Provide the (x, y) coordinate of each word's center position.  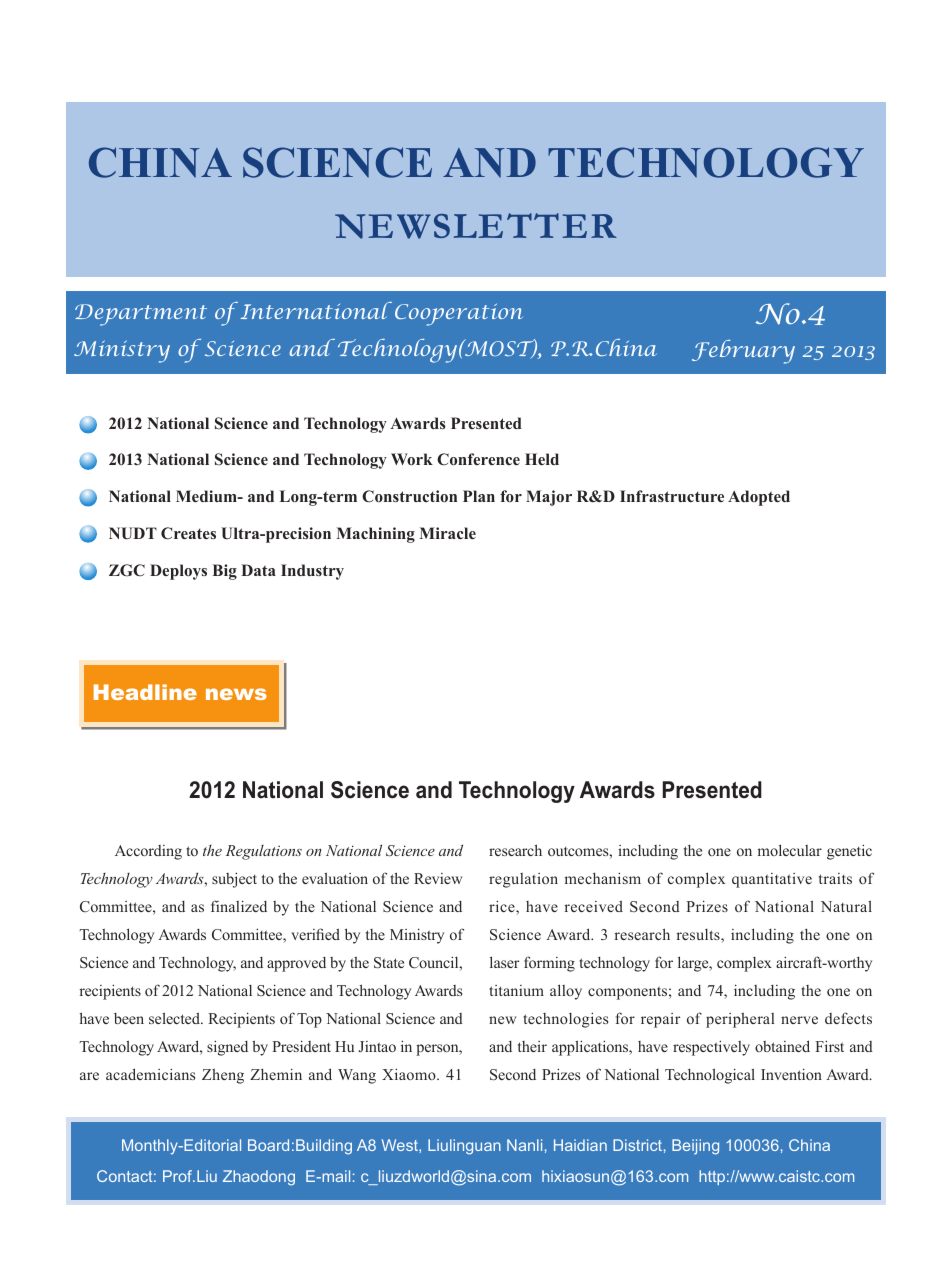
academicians (150, 1074)
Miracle (447, 533)
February (743, 352)
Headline (145, 692)
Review (438, 878)
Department (141, 315)
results (699, 936)
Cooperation (459, 315)
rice (503, 907)
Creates (188, 533)
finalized (239, 906)
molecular (790, 850)
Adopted (759, 498)
